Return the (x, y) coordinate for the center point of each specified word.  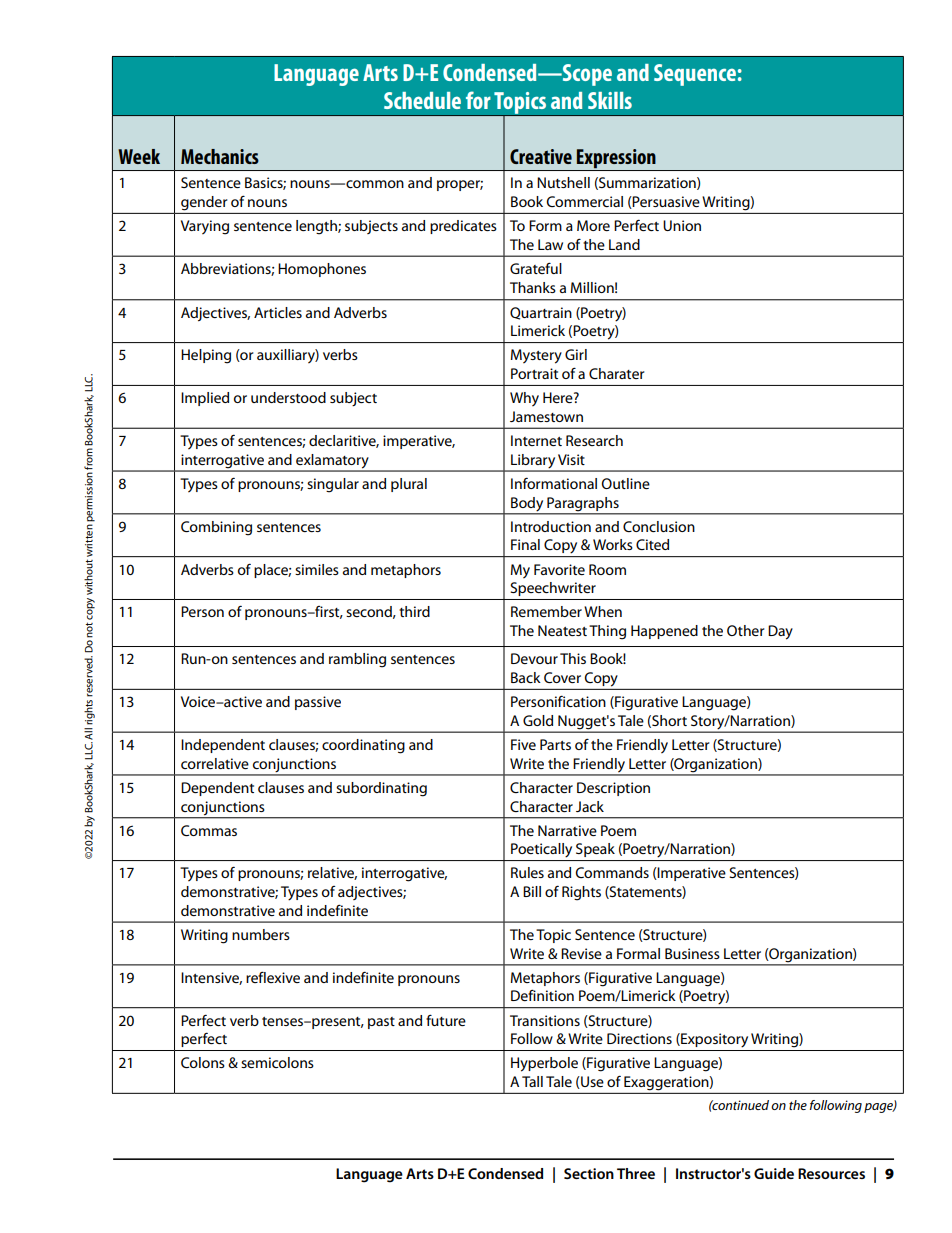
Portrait (534, 373)
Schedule (422, 100)
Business (692, 953)
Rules (527, 872)
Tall (532, 1081)
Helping (206, 356)
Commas (209, 830)
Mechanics (220, 156)
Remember (546, 611)
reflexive (273, 977)
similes (317, 569)
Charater (616, 373)
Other (745, 630)
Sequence (695, 75)
